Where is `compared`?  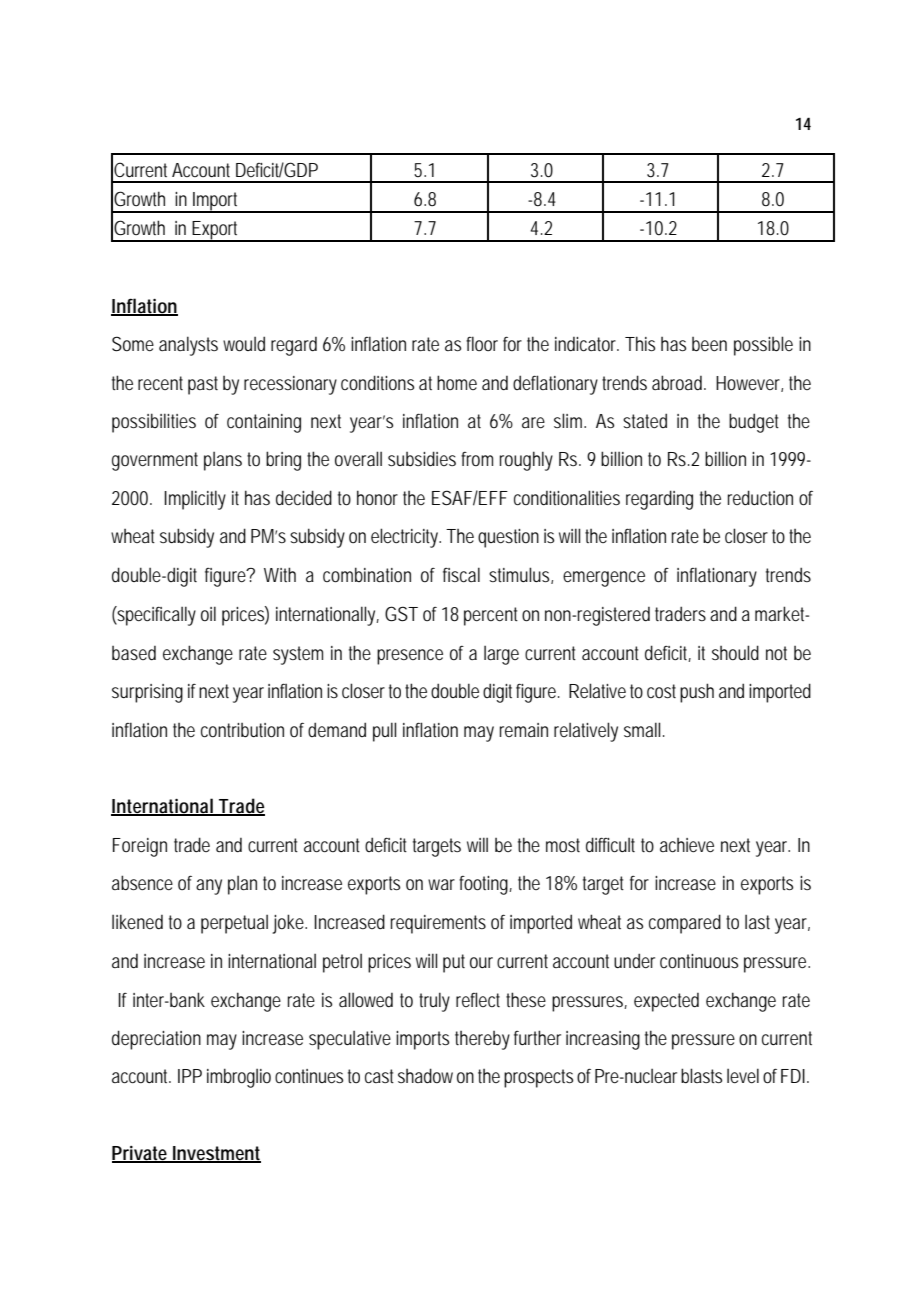 compared is located at coordinates (685, 924).
